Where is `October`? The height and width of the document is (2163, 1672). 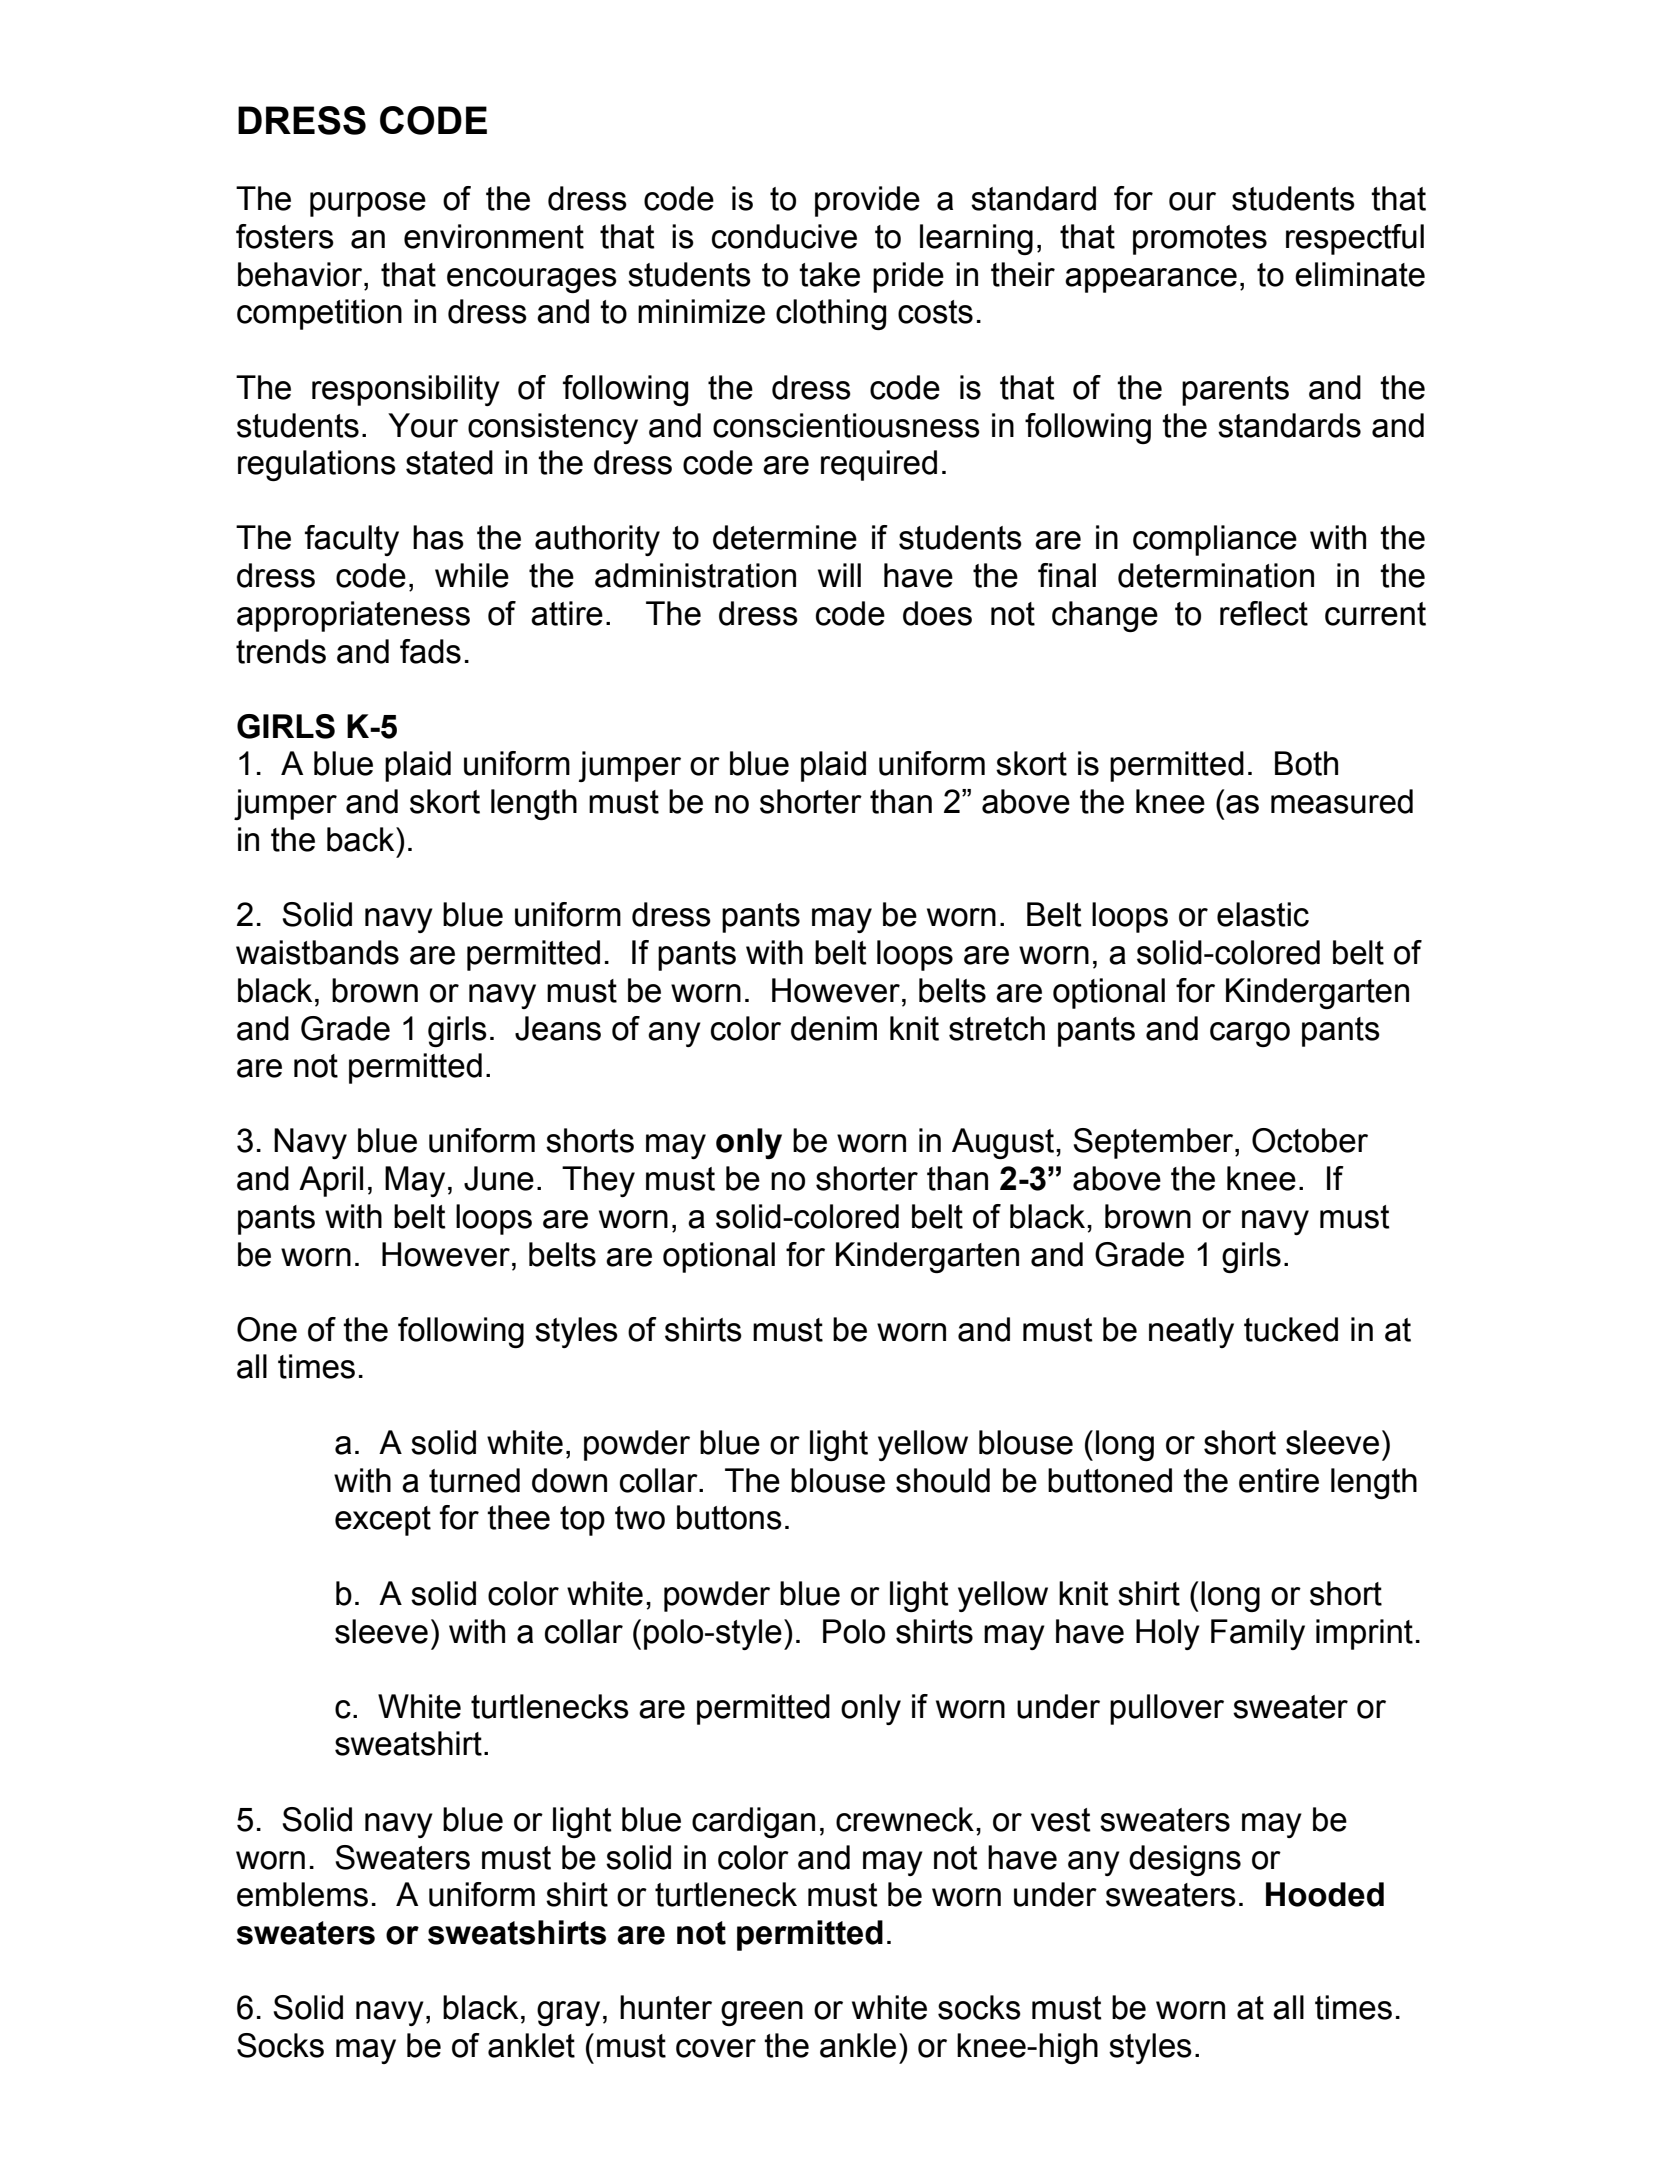 October is located at coordinates (1310, 1140).
